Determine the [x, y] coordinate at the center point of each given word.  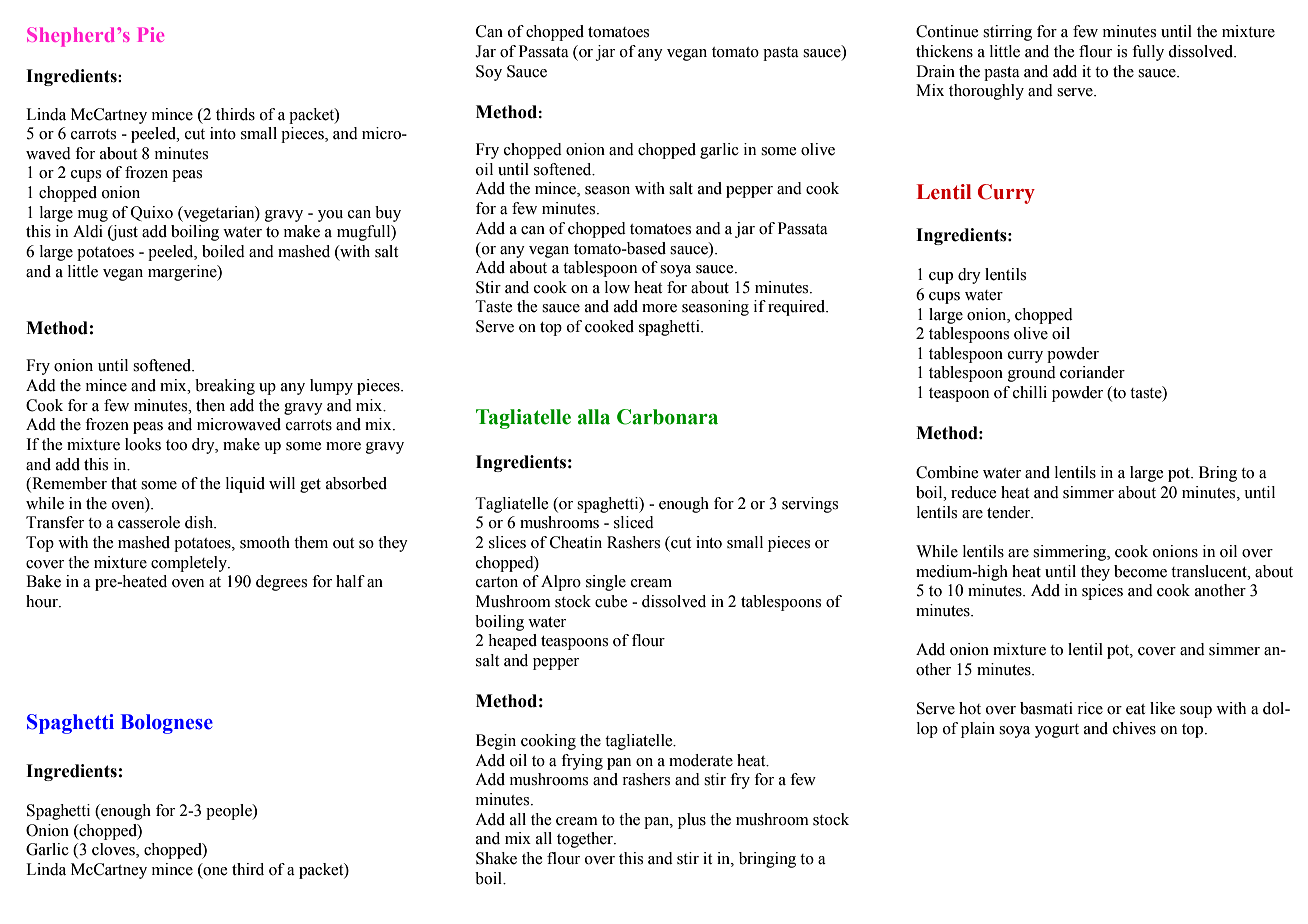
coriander [1092, 372]
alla [594, 417]
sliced [634, 522]
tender [1010, 512]
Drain [935, 71]
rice [1090, 708]
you [330, 216]
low [617, 287]
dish [200, 522]
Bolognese [167, 724]
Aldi [88, 231]
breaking [225, 387]
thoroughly [986, 92]
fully [1148, 53]
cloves [114, 850]
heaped [512, 642]
